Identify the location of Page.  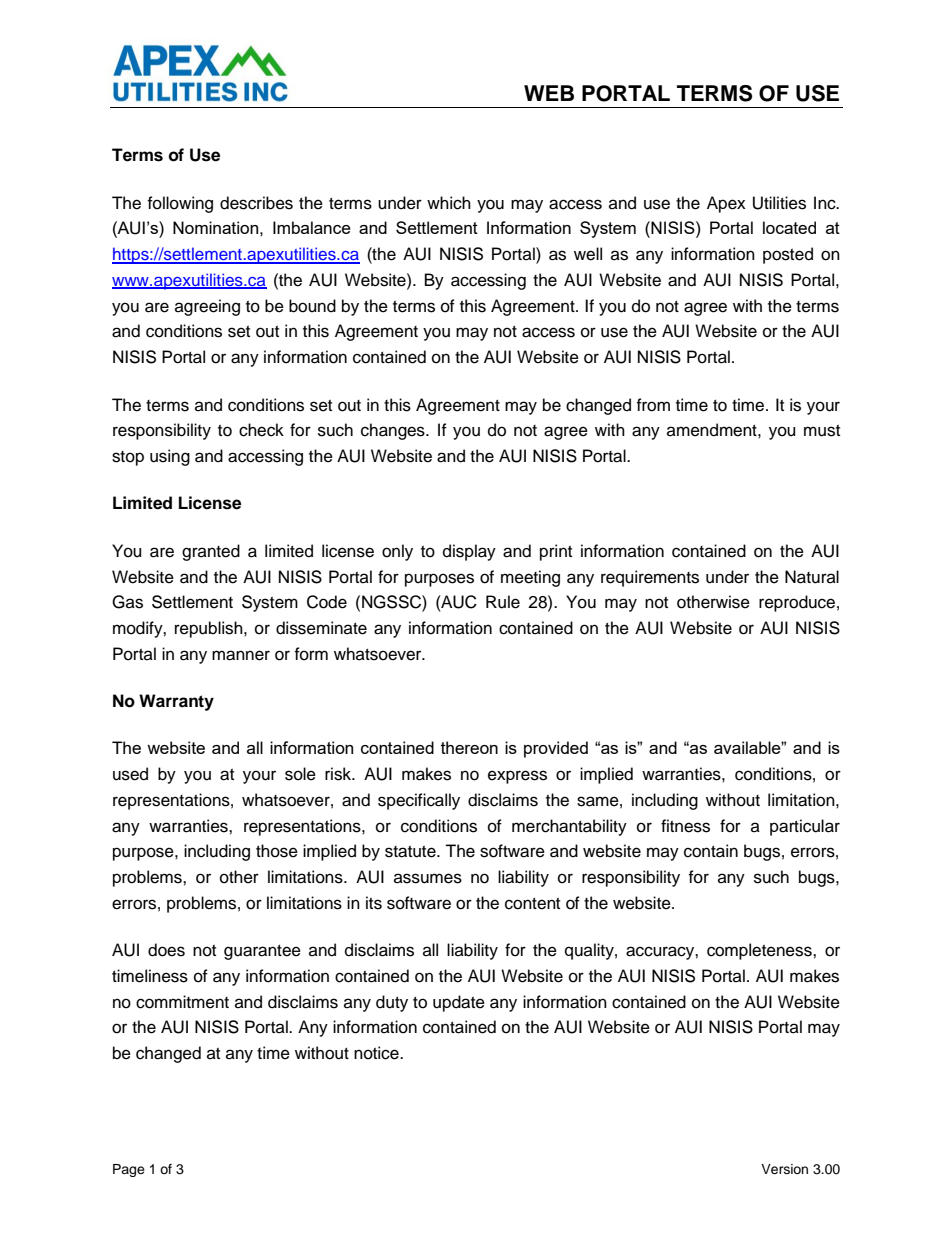
(129, 1170).
